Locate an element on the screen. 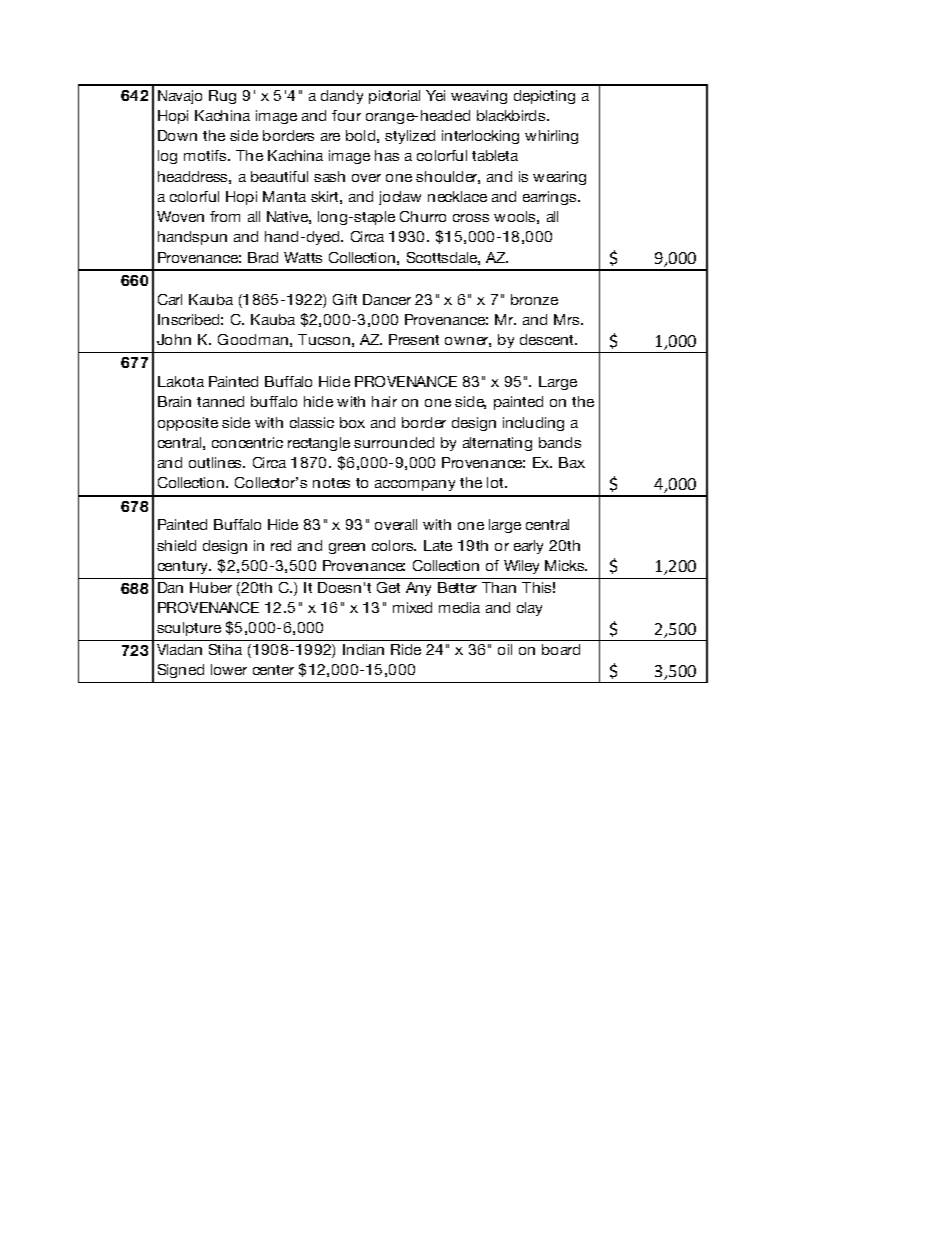 The height and width of the screenshot is (1233, 952). lot is located at coordinates (496, 482).
